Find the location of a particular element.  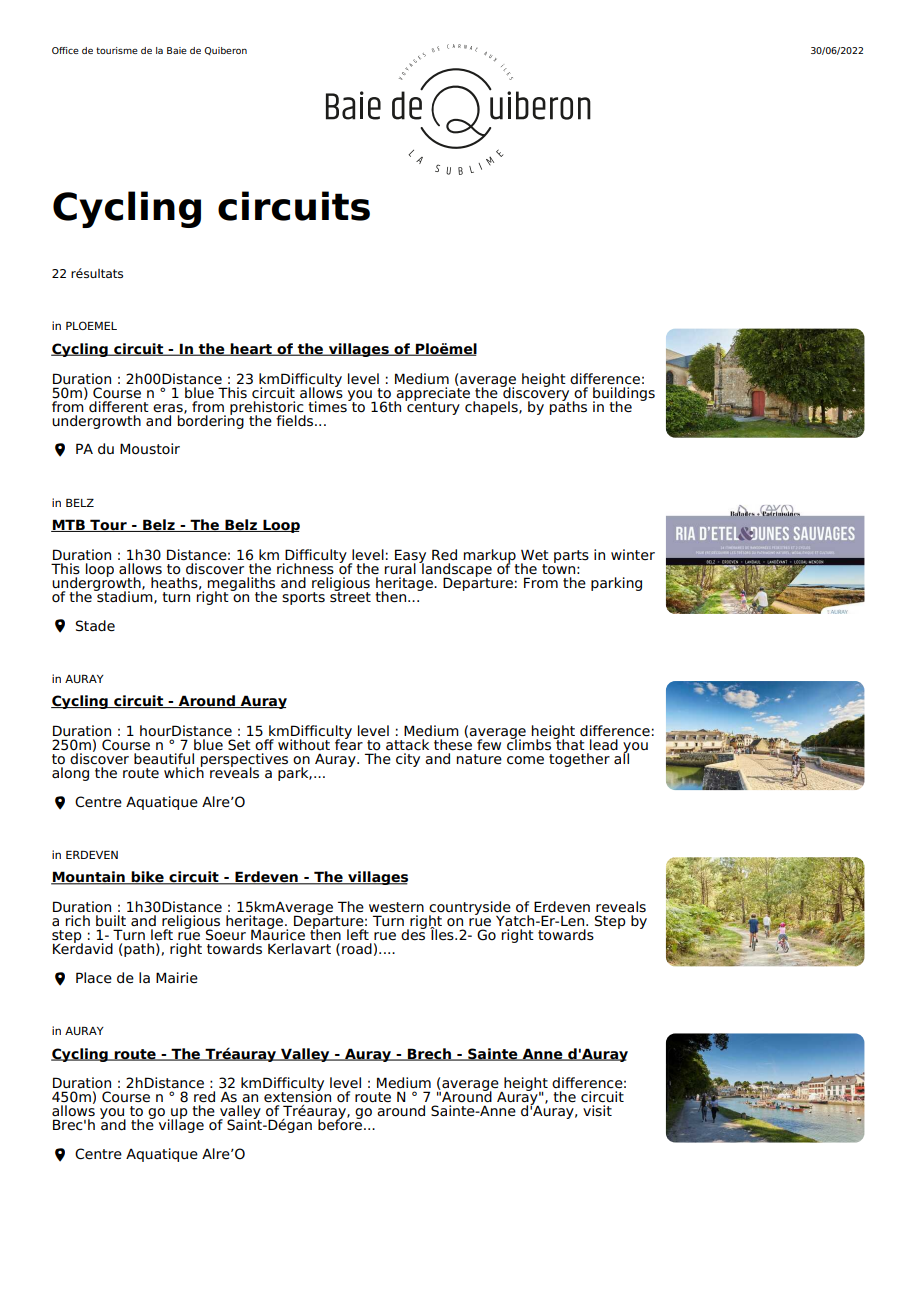

MTB is located at coordinates (69, 525).
